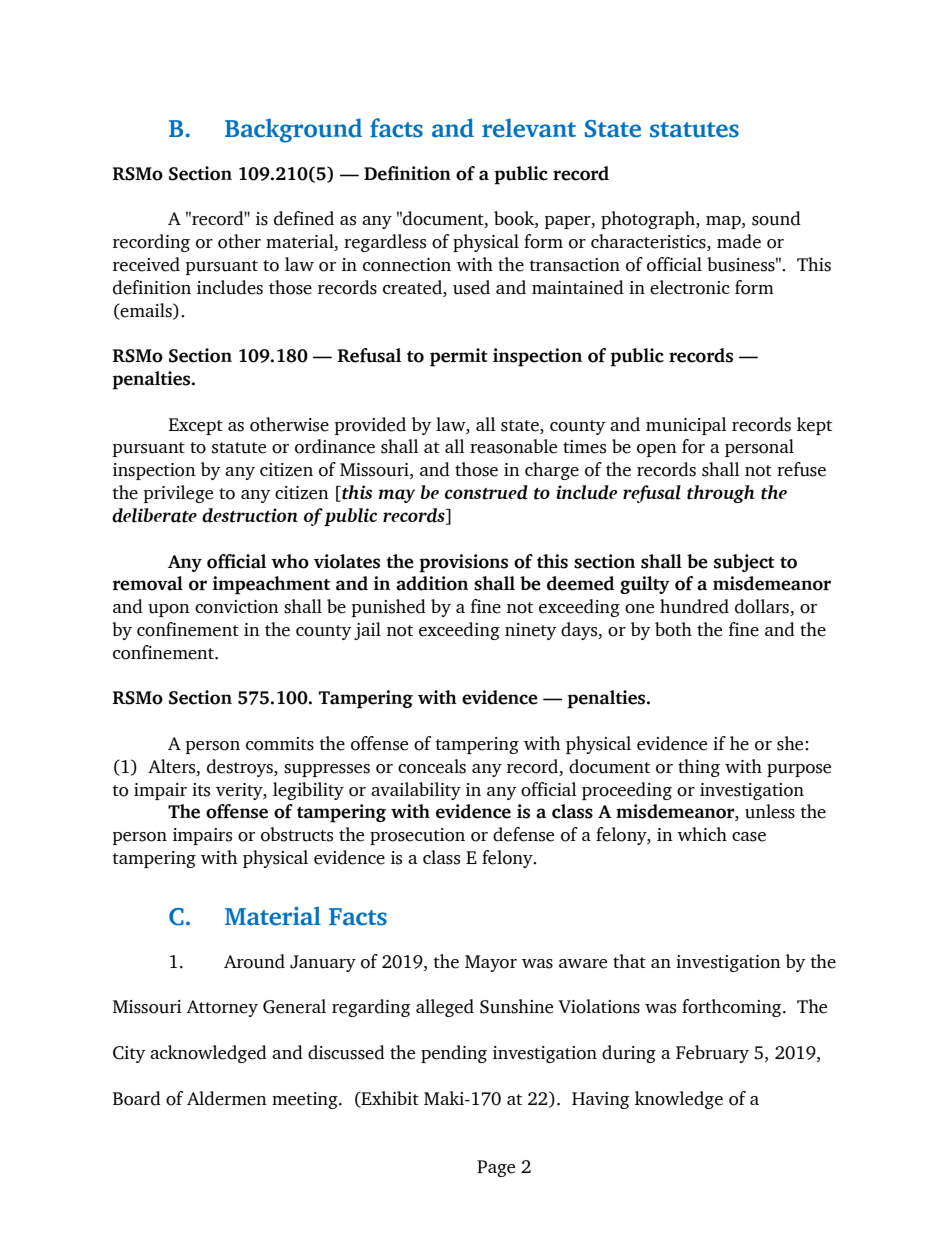  What do you see at coordinates (529, 128) in the image?
I see `relevant` at bounding box center [529, 128].
